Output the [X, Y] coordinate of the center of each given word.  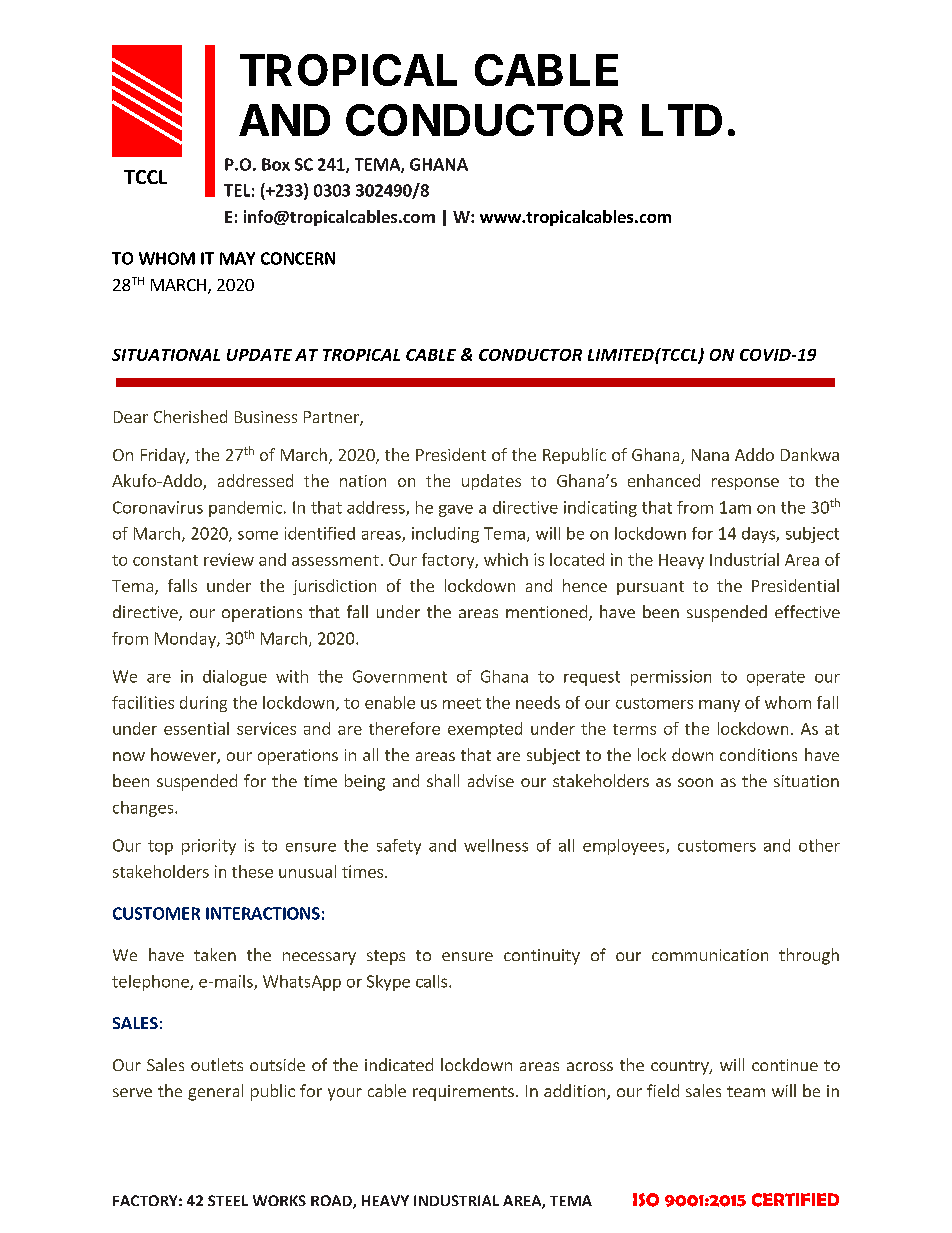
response [745, 484]
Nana [710, 455]
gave [456, 511]
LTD [682, 120]
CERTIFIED [795, 1200]
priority [209, 847]
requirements [463, 1093]
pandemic [245, 509]
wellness [496, 845]
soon [695, 782]
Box [276, 164]
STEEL [228, 1200]
